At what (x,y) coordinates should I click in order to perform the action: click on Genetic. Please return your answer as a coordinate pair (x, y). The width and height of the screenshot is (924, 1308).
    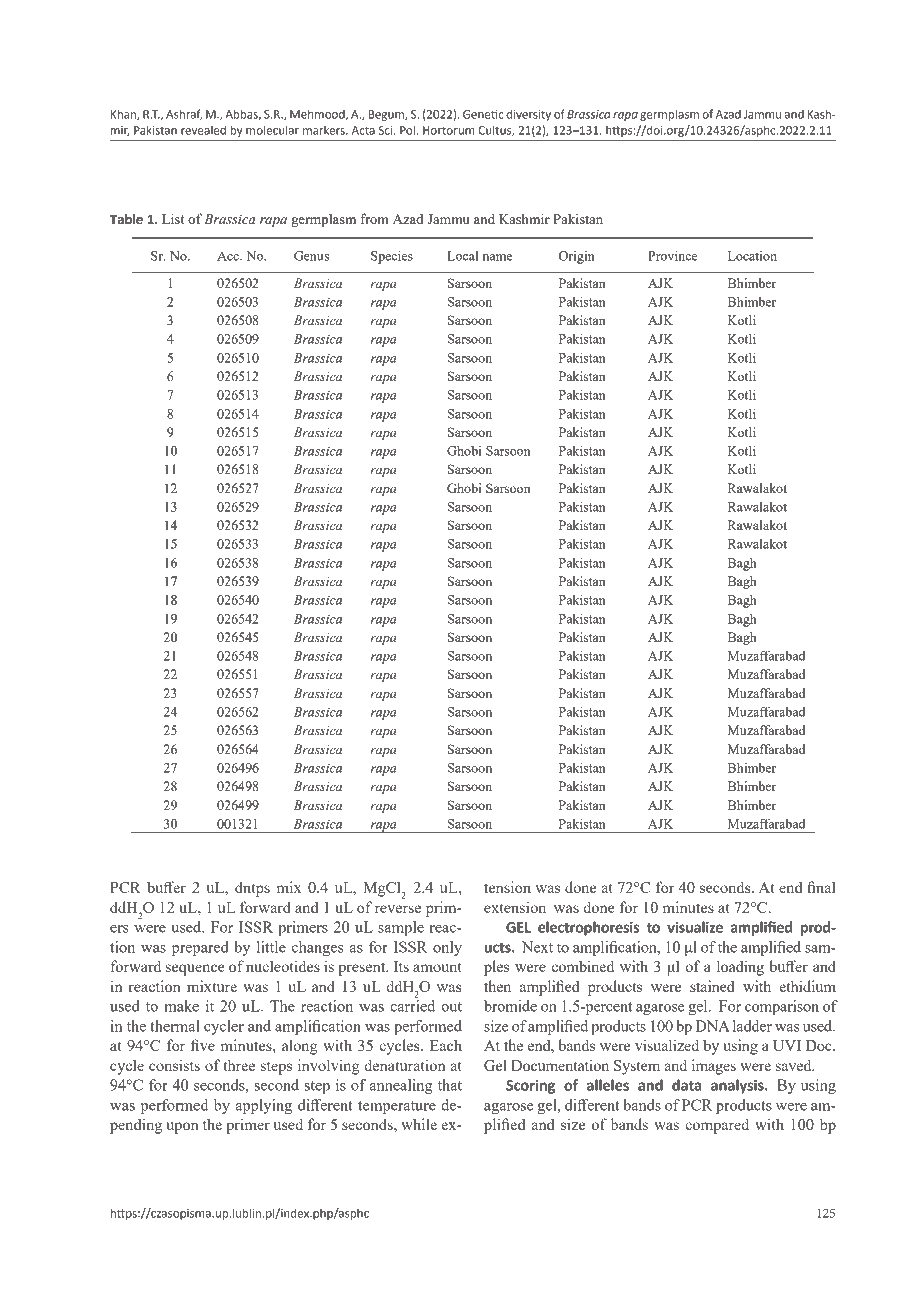
    Looking at the image, I should click on (483, 114).
